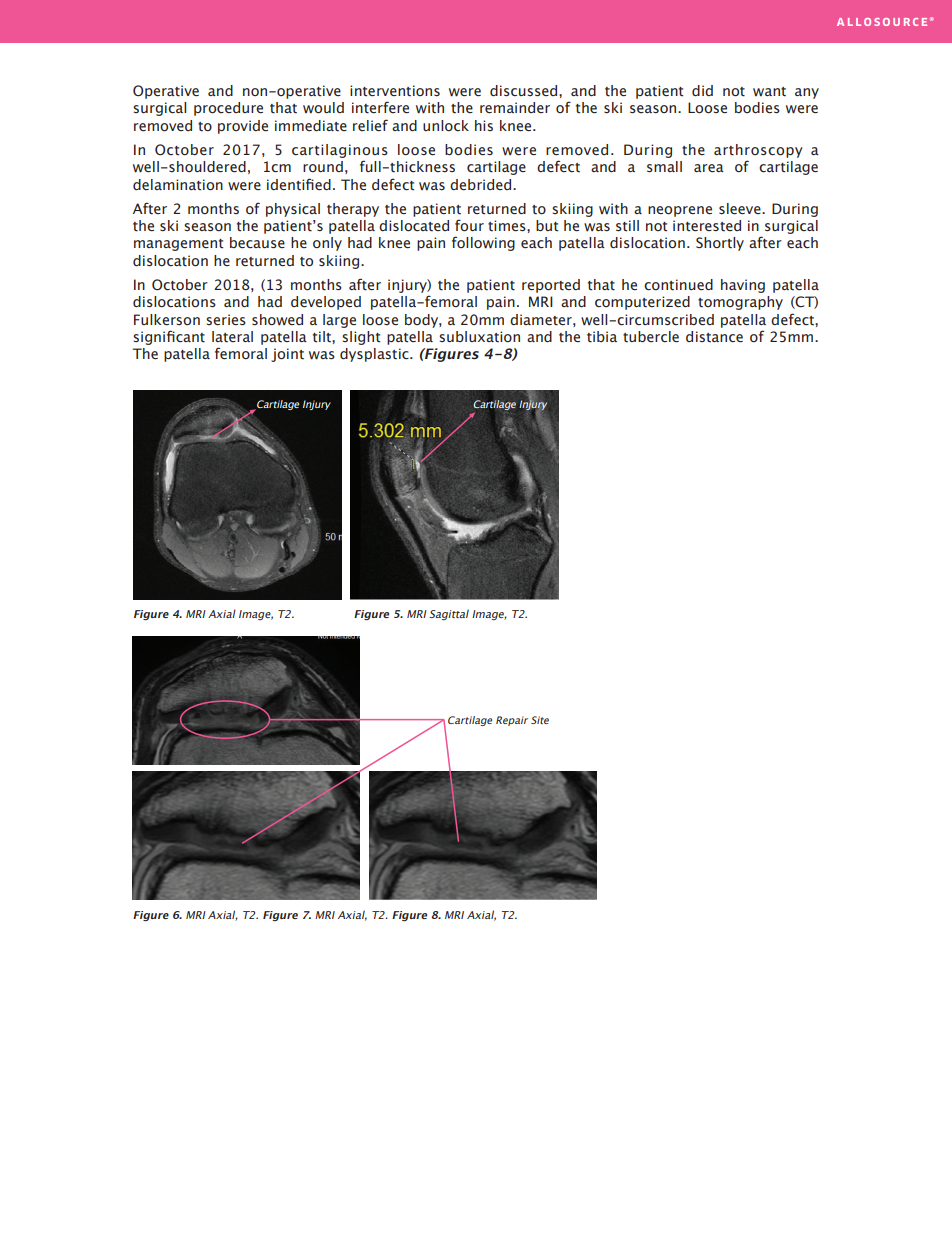 Image resolution: width=952 pixels, height=1233 pixels. I want to click on four, so click(469, 225).
